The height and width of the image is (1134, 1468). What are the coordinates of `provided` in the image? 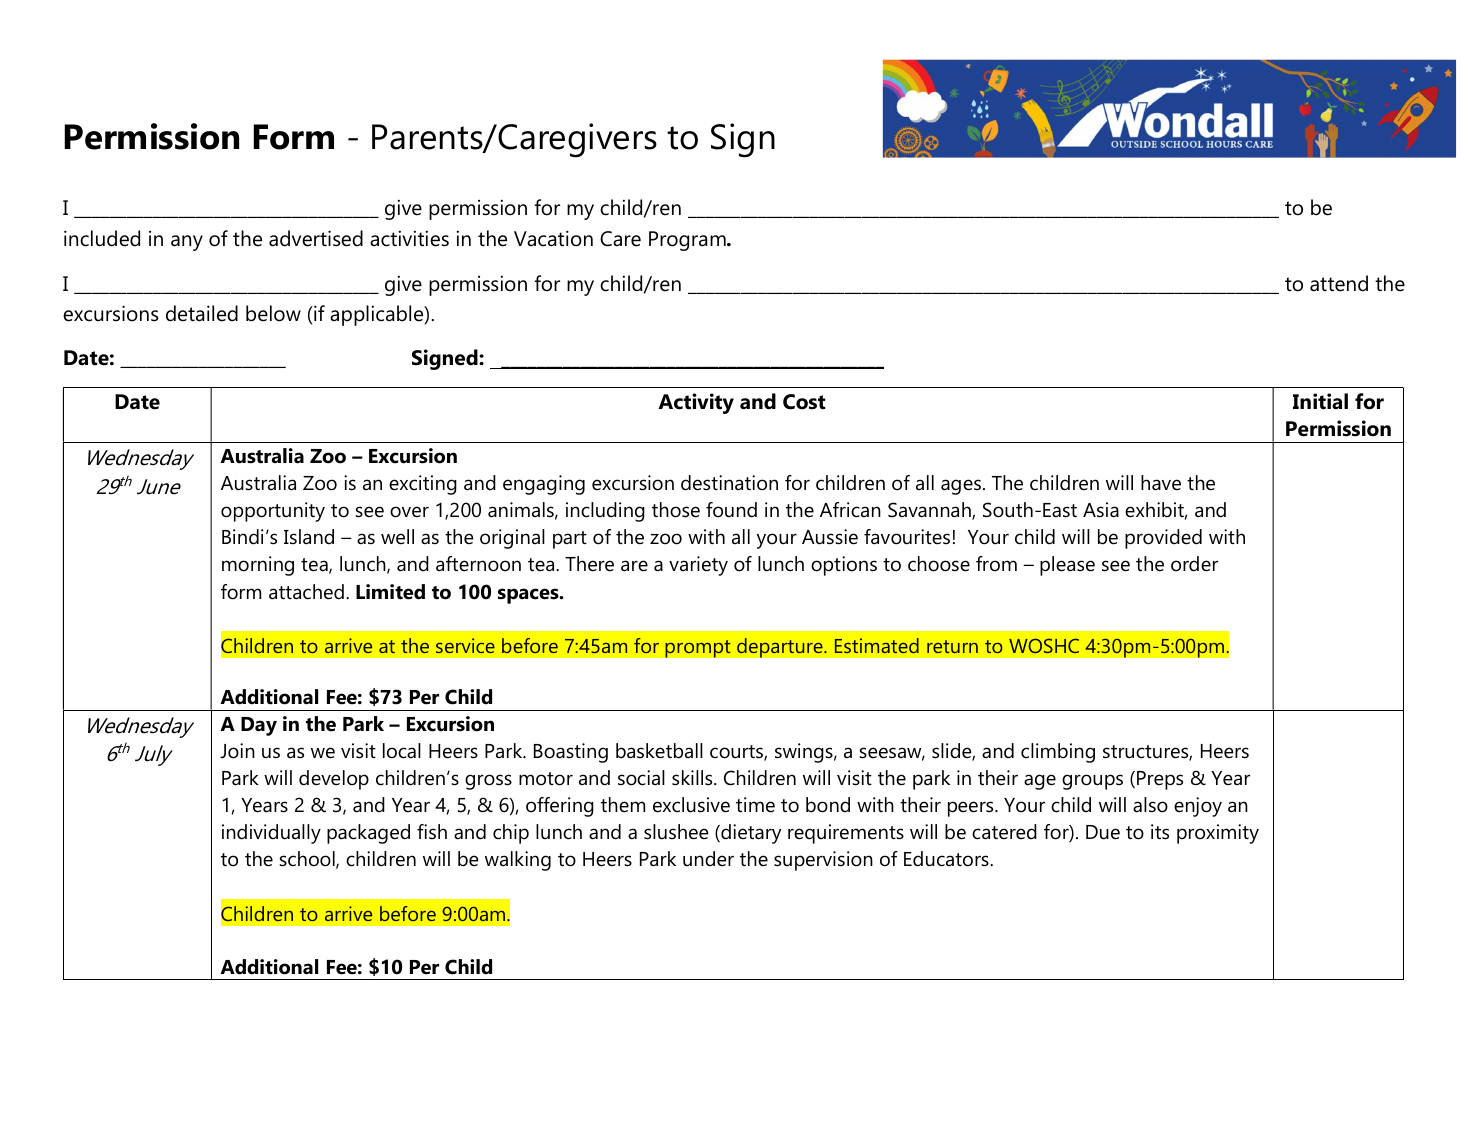 It's located at (1163, 539).
